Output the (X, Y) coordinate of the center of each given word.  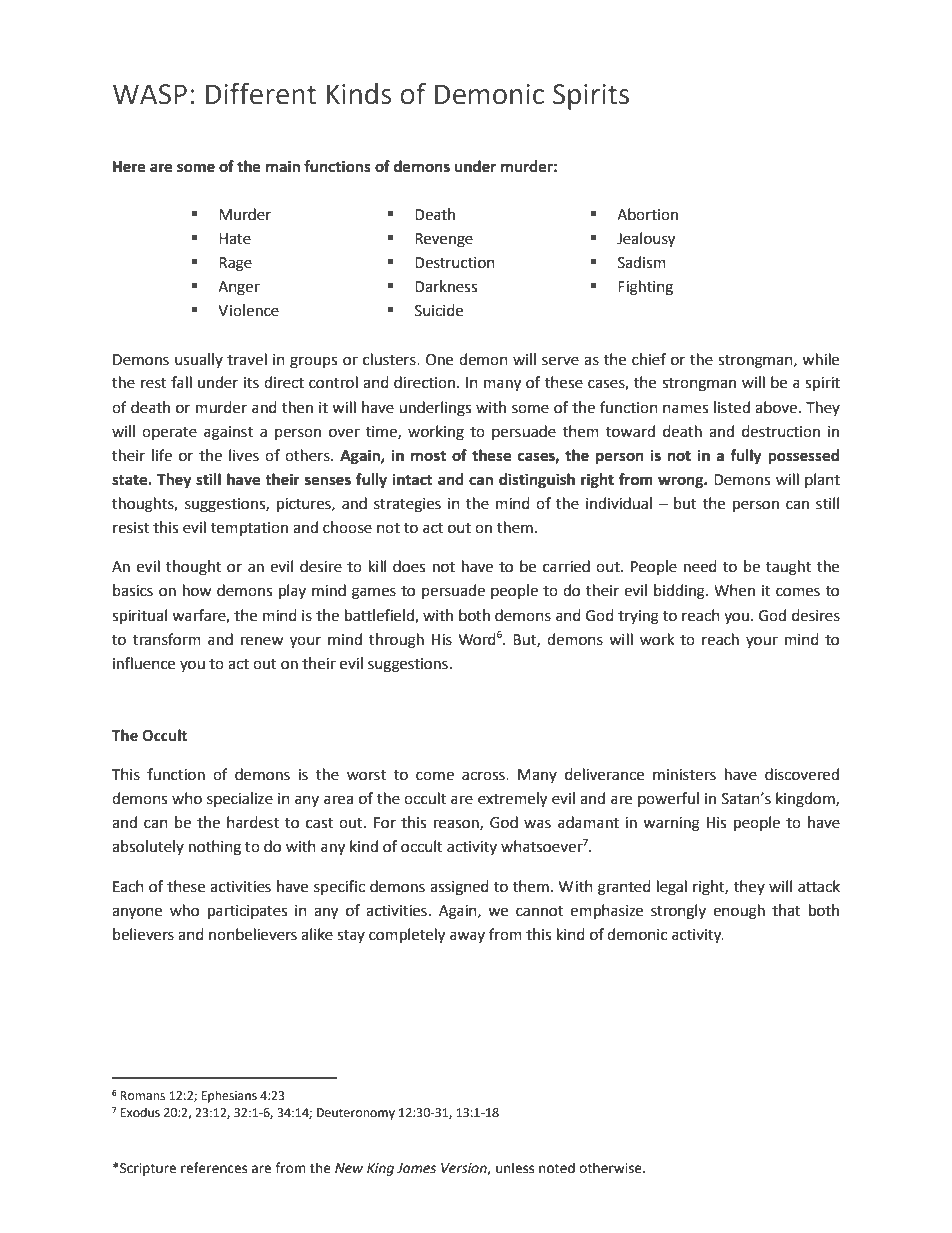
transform (167, 639)
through (396, 641)
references (214, 1168)
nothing (215, 848)
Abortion (647, 214)
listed (732, 407)
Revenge (444, 240)
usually (199, 360)
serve (560, 361)
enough (739, 912)
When (734, 590)
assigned (459, 888)
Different (261, 93)
